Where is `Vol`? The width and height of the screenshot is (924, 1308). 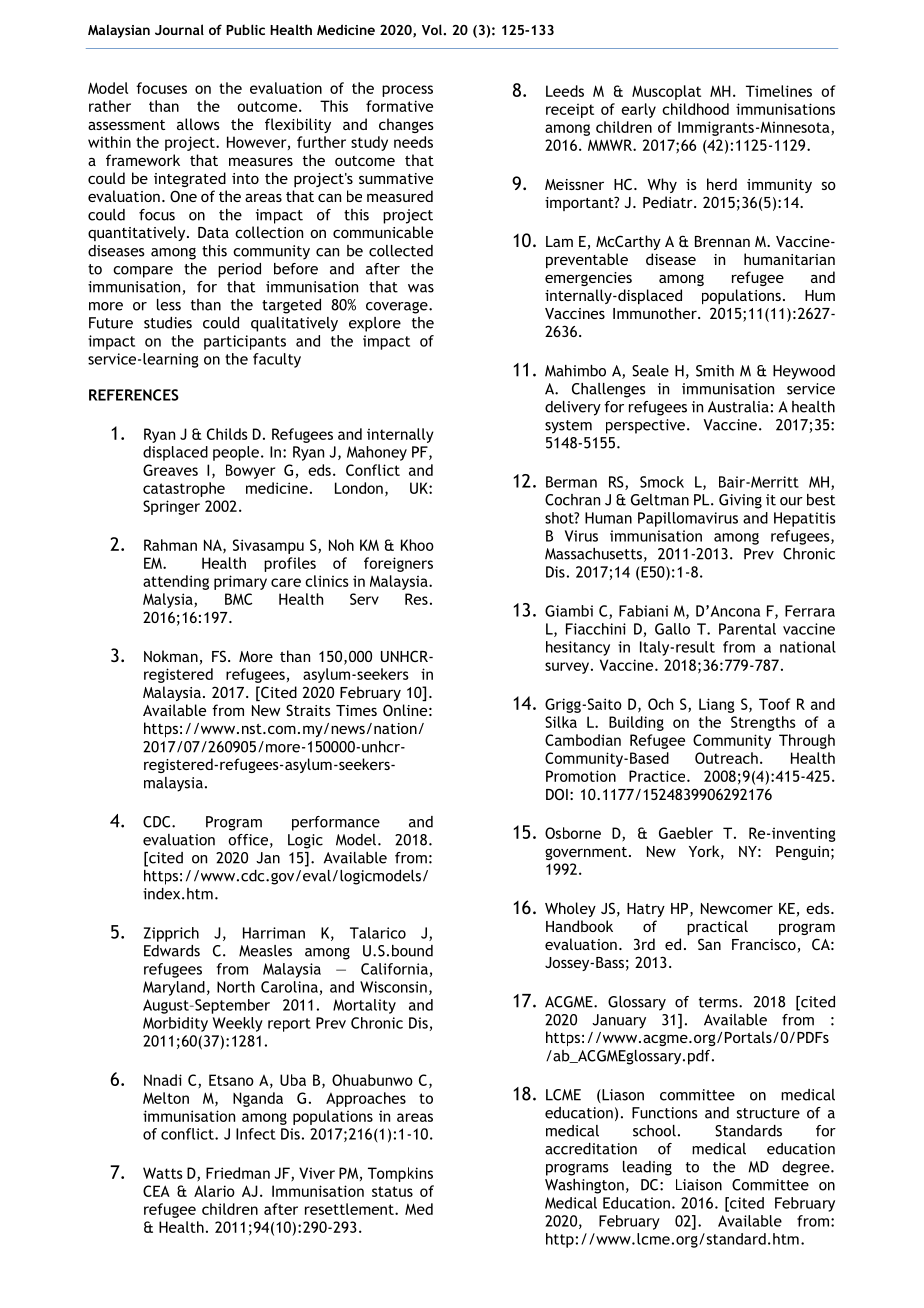
Vol is located at coordinates (433, 29).
